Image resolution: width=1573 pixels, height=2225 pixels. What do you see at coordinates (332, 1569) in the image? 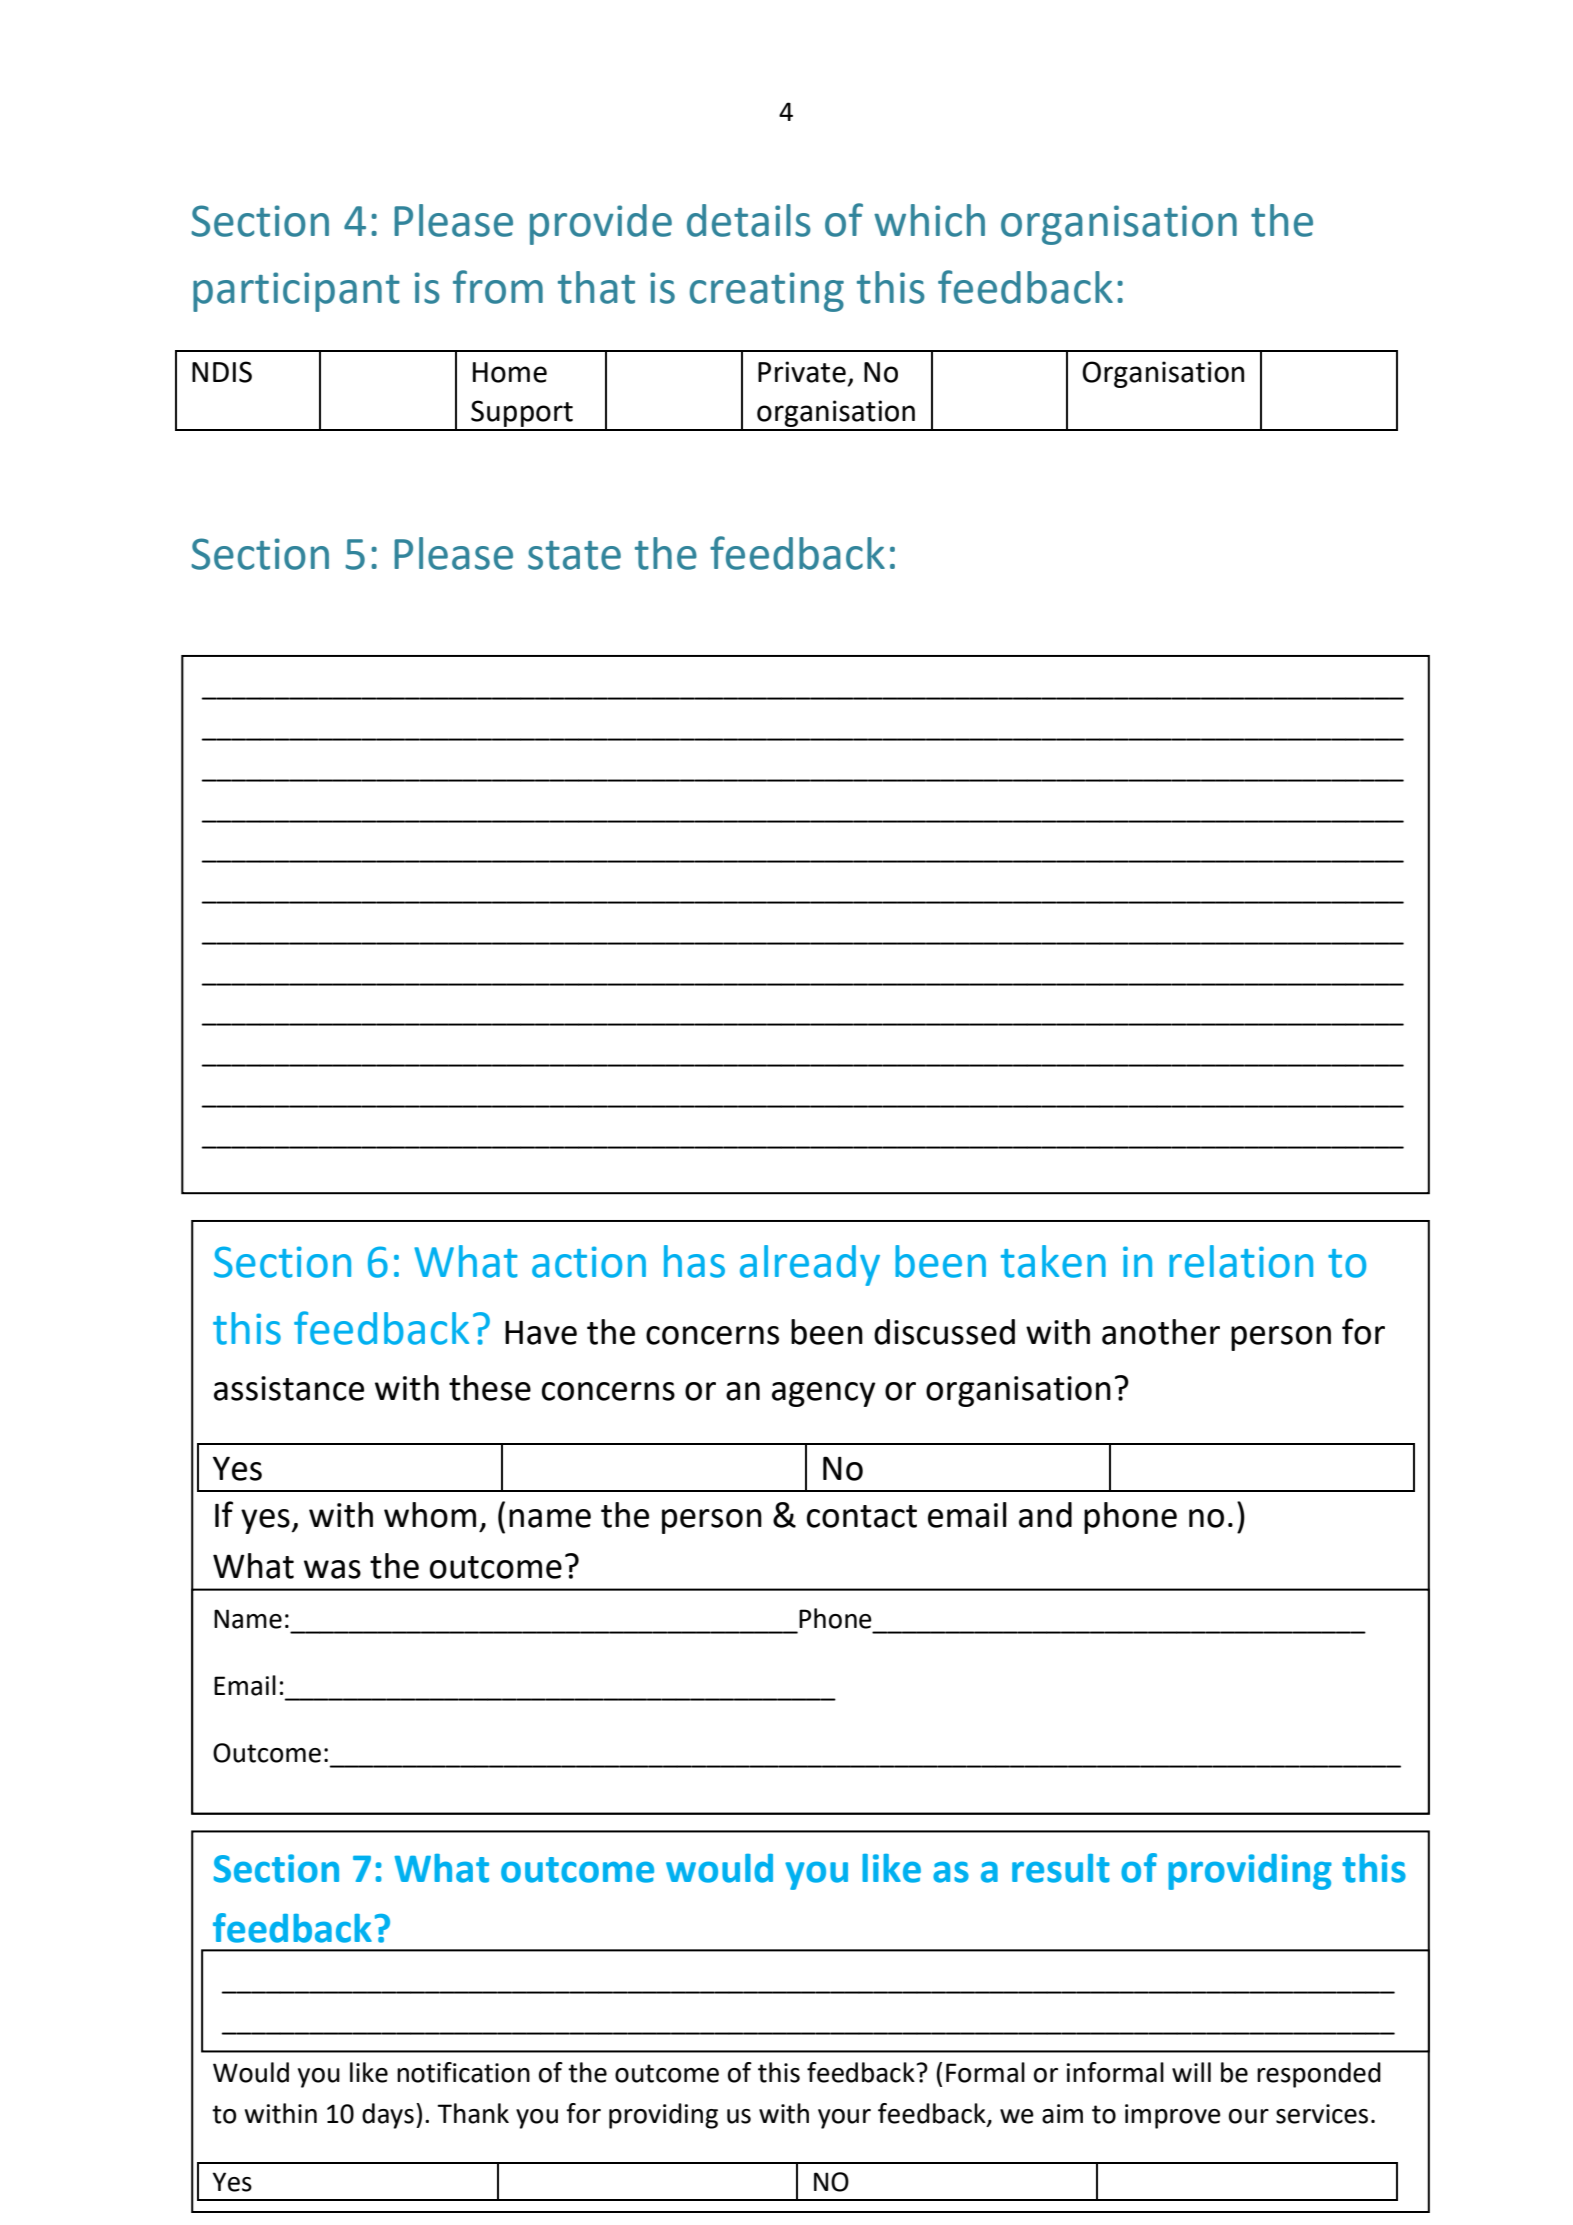
I see `was` at bounding box center [332, 1569].
